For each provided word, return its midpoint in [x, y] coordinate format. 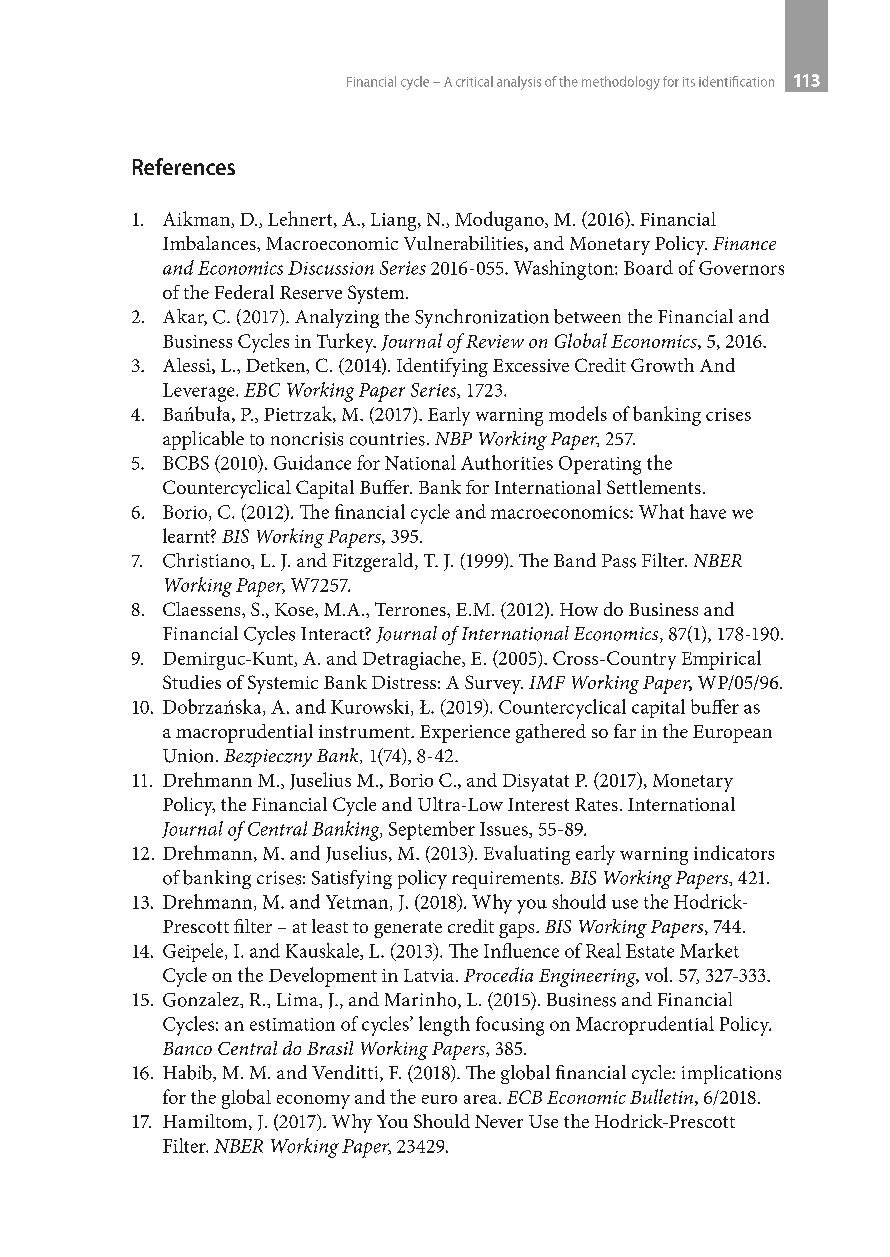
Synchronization [482, 318]
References [184, 166]
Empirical [721, 660]
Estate [650, 951]
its [689, 82]
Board [648, 267]
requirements [507, 880]
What [661, 511]
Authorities [507, 462]
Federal [244, 292]
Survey [494, 684]
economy [313, 1102]
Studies [192, 682]
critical [474, 81]
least [330, 926]
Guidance [312, 462]
